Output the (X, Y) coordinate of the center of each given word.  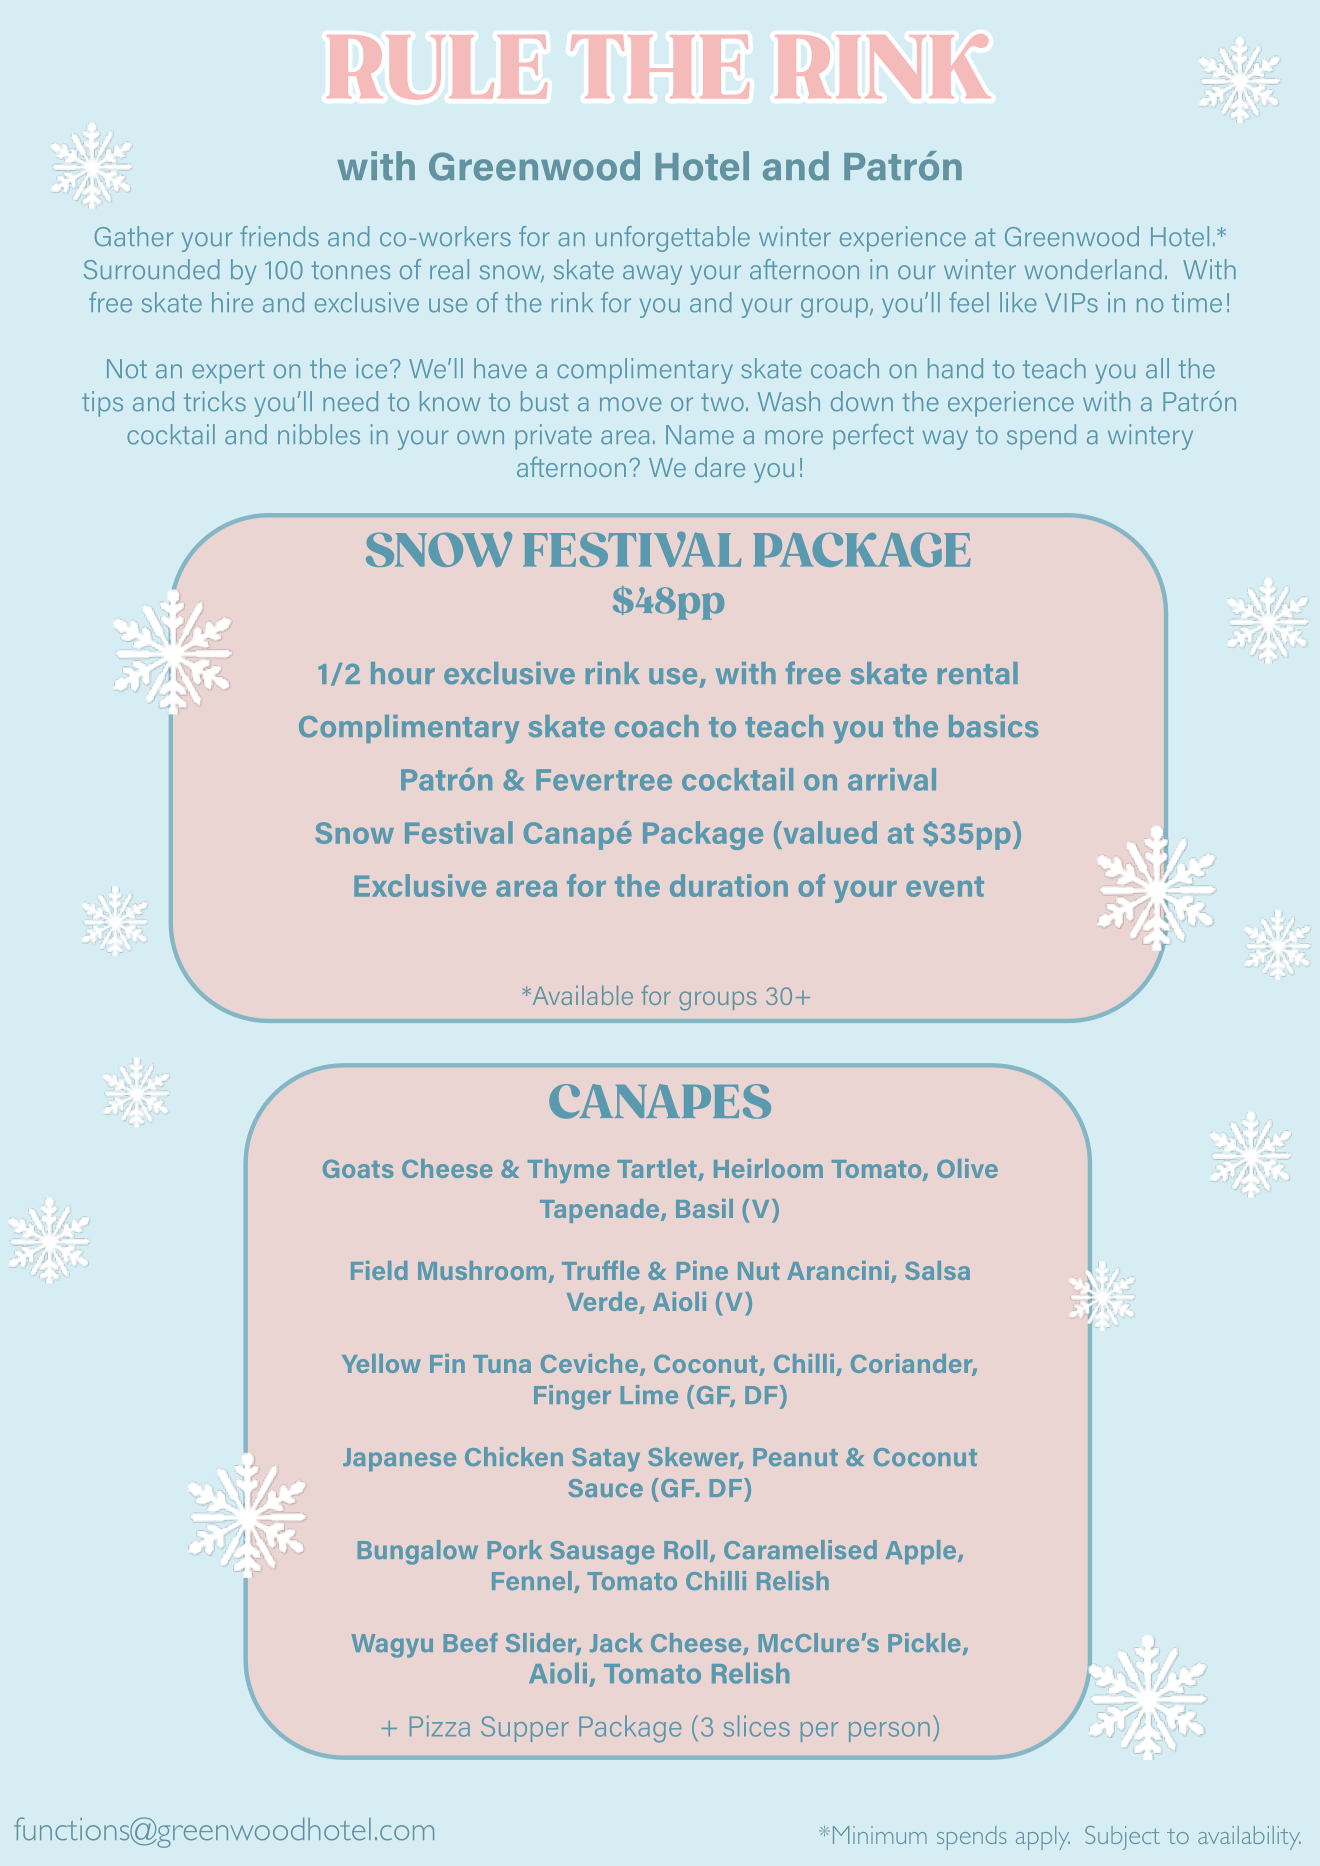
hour (403, 673)
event (945, 886)
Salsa (937, 1270)
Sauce (605, 1488)
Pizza (440, 1726)
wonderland (1093, 269)
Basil (704, 1208)
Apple (922, 1552)
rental (978, 673)
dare (720, 467)
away (652, 275)
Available (581, 995)
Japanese (399, 1459)
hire (232, 302)
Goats (358, 1169)
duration (729, 885)
